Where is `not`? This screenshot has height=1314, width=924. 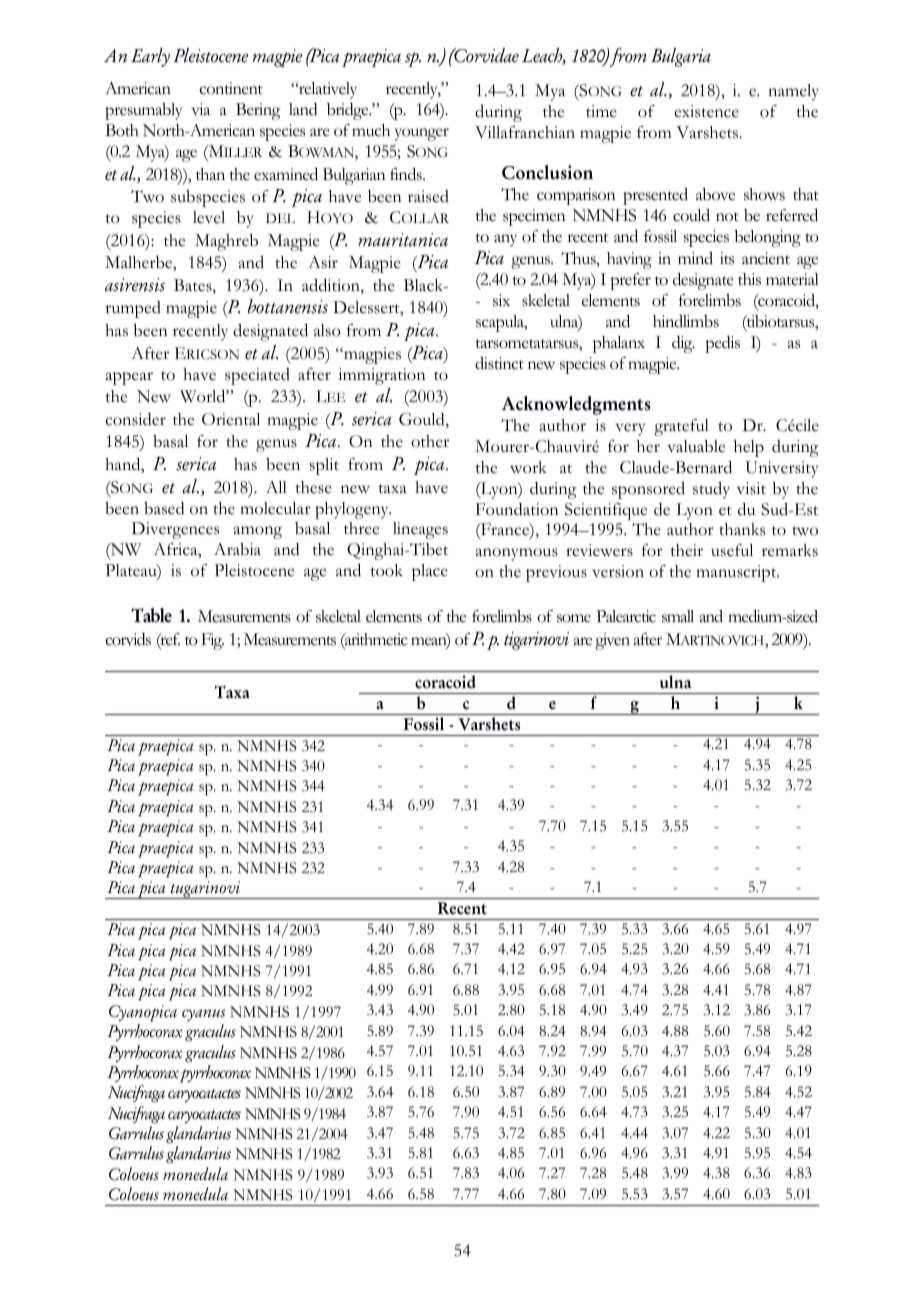
not is located at coordinates (727, 217).
